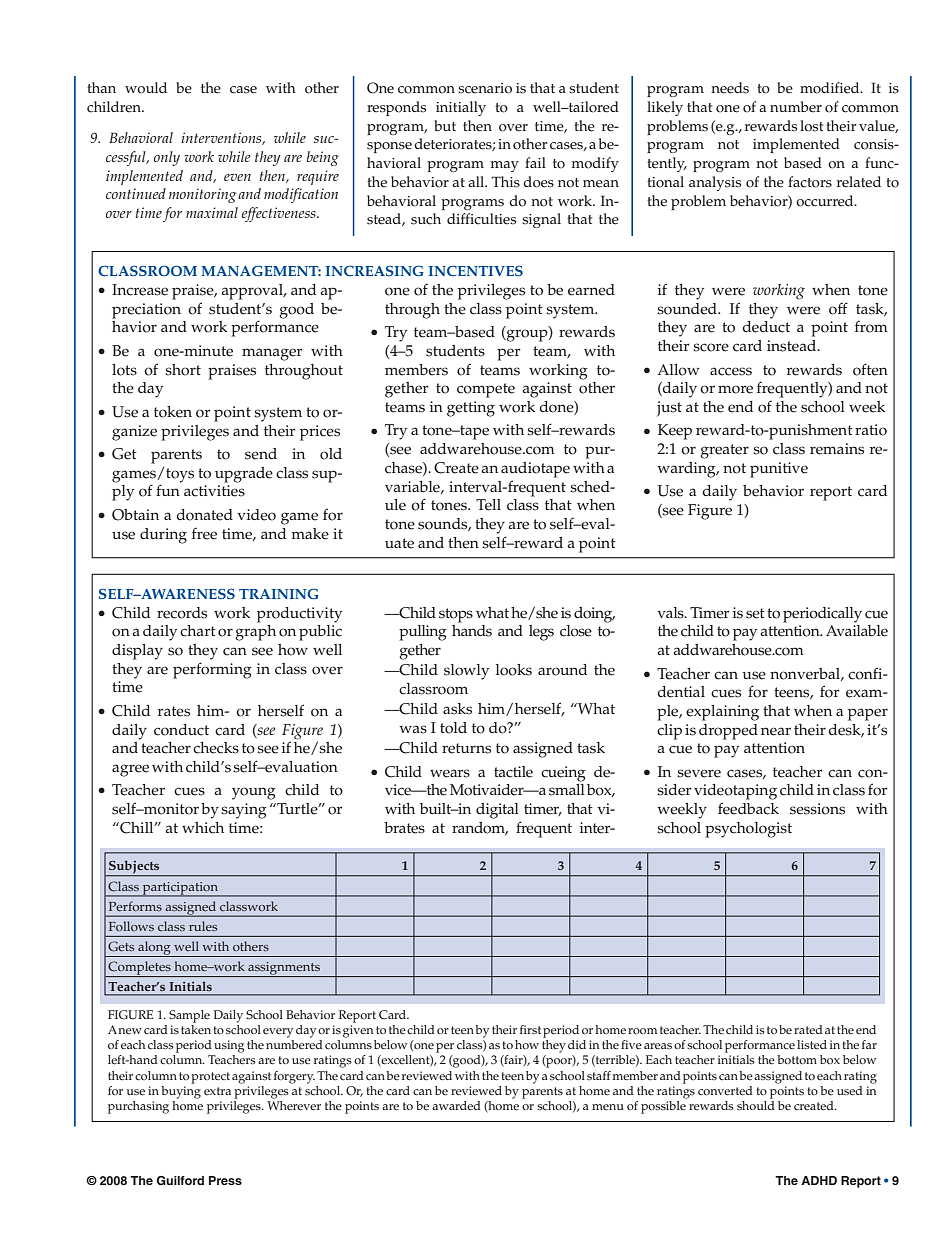 The width and height of the document is (952, 1233). Describe the element at coordinates (497, 811) in the document. I see `digital` at that location.
